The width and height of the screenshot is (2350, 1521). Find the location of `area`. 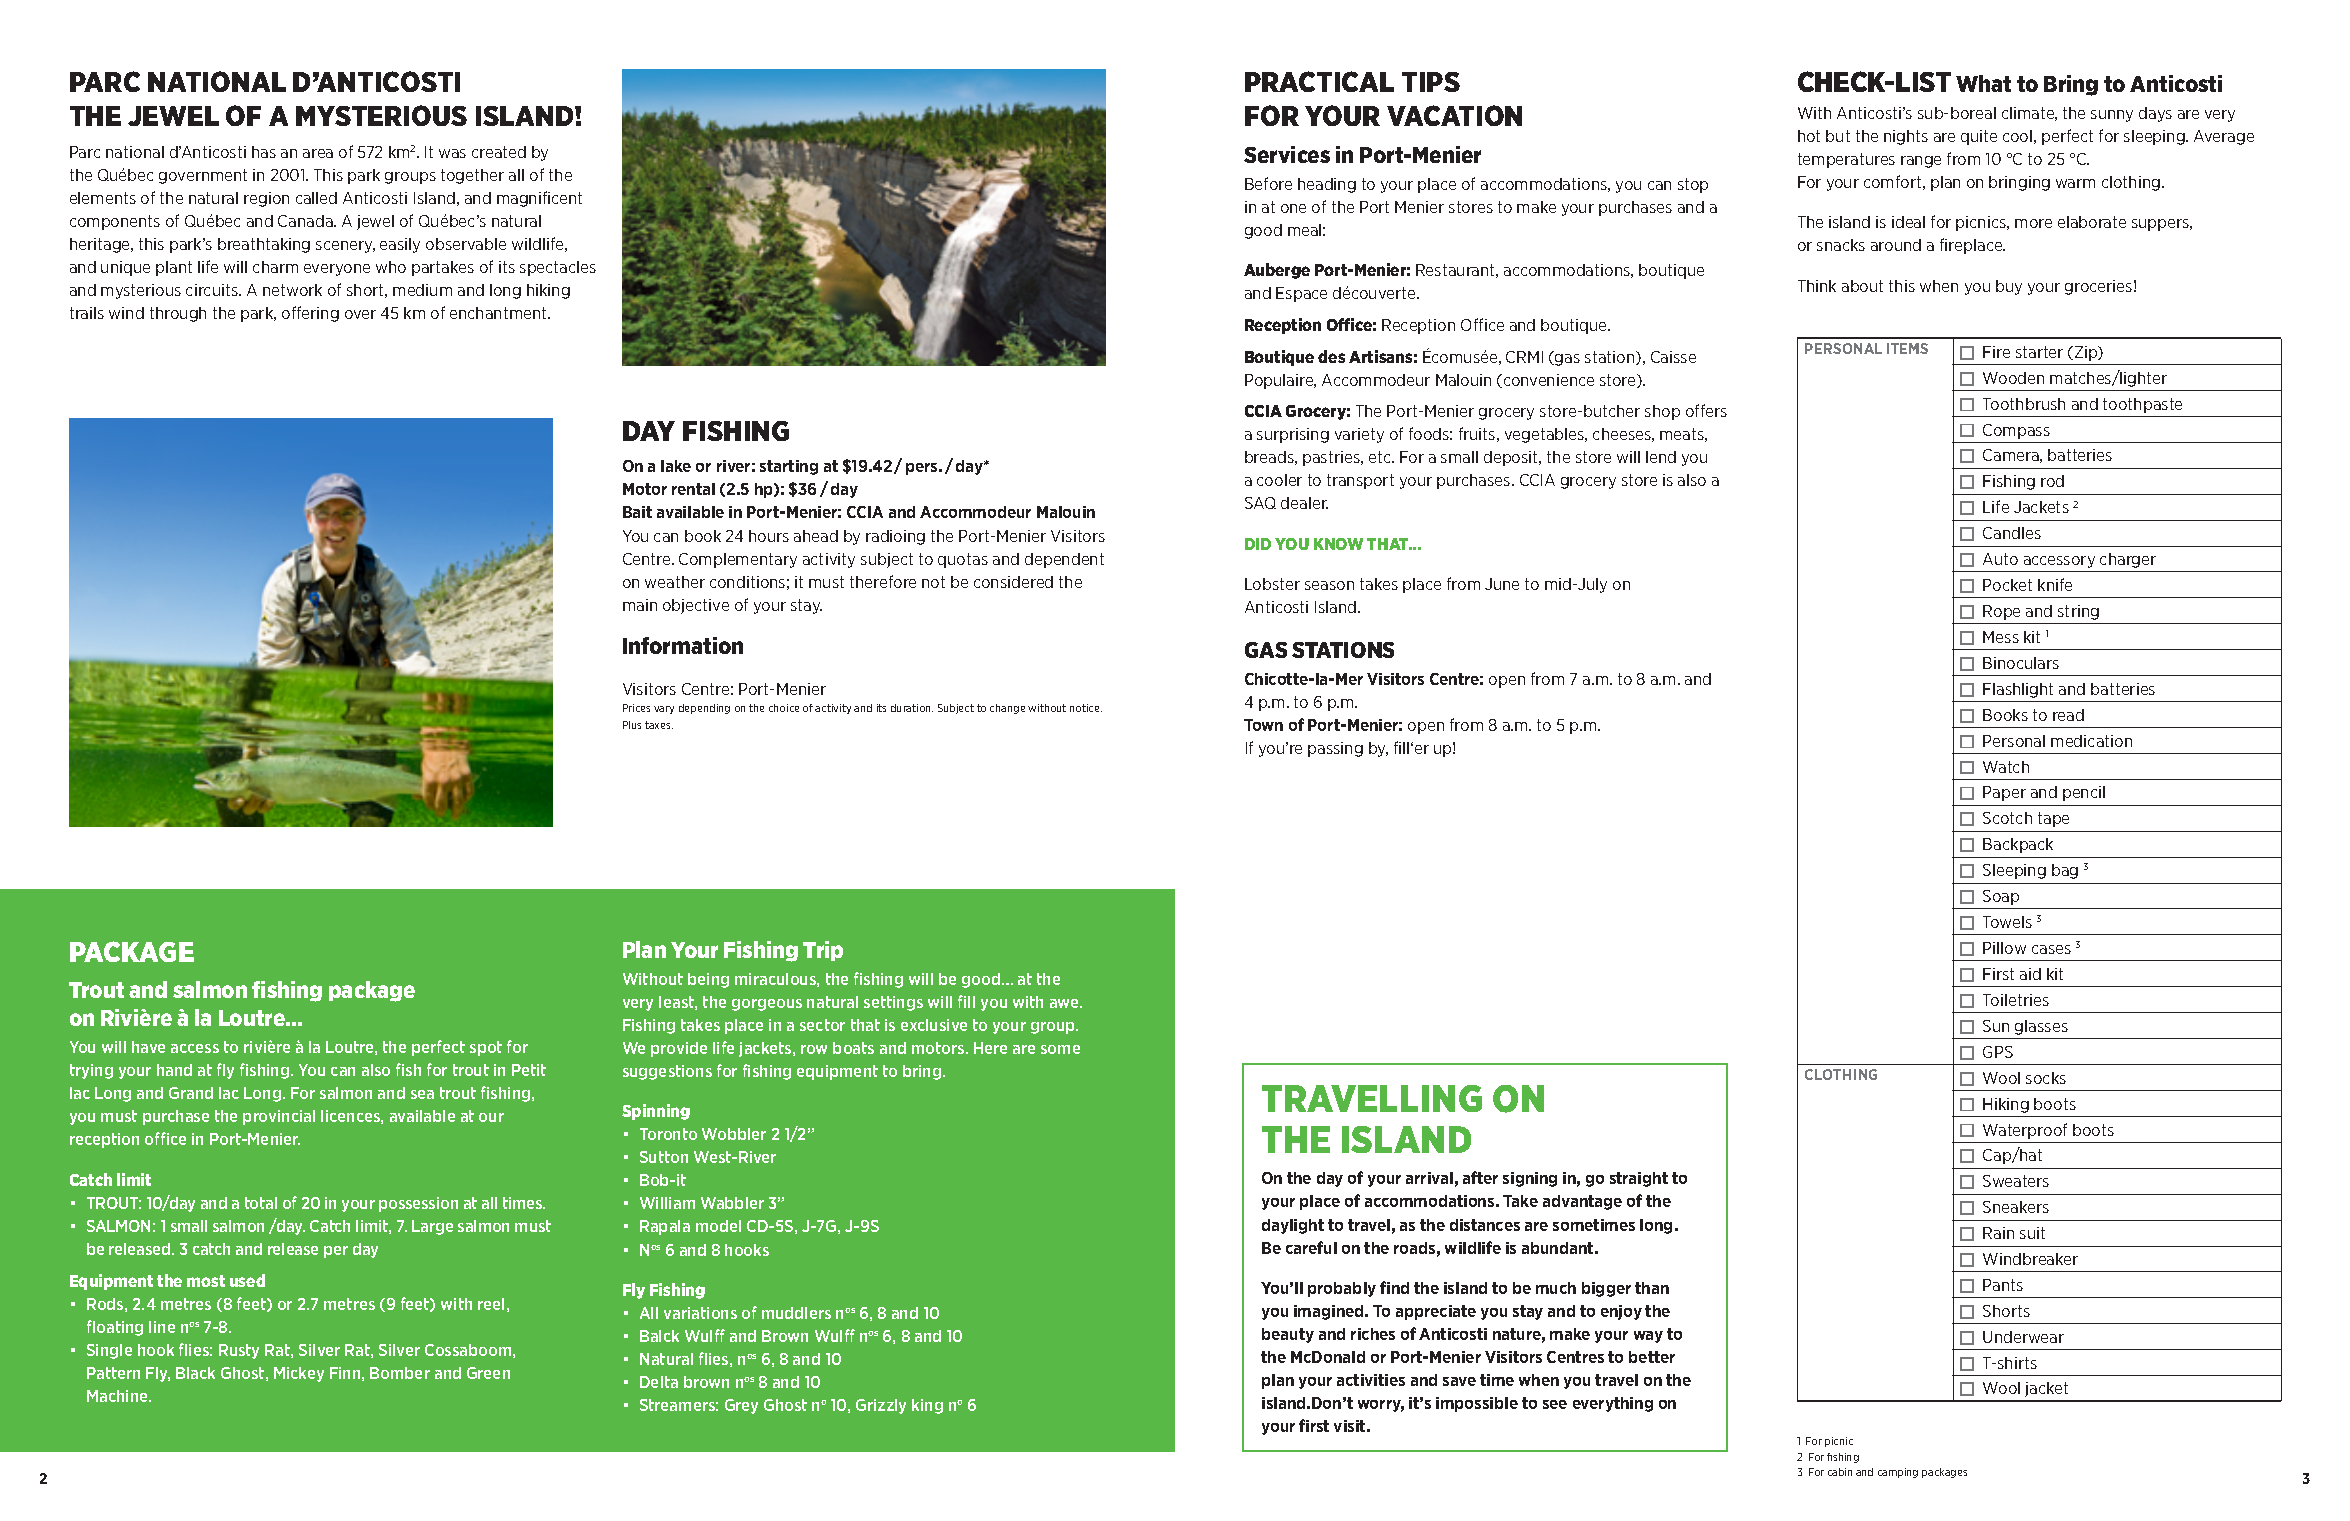

area is located at coordinates (318, 153).
